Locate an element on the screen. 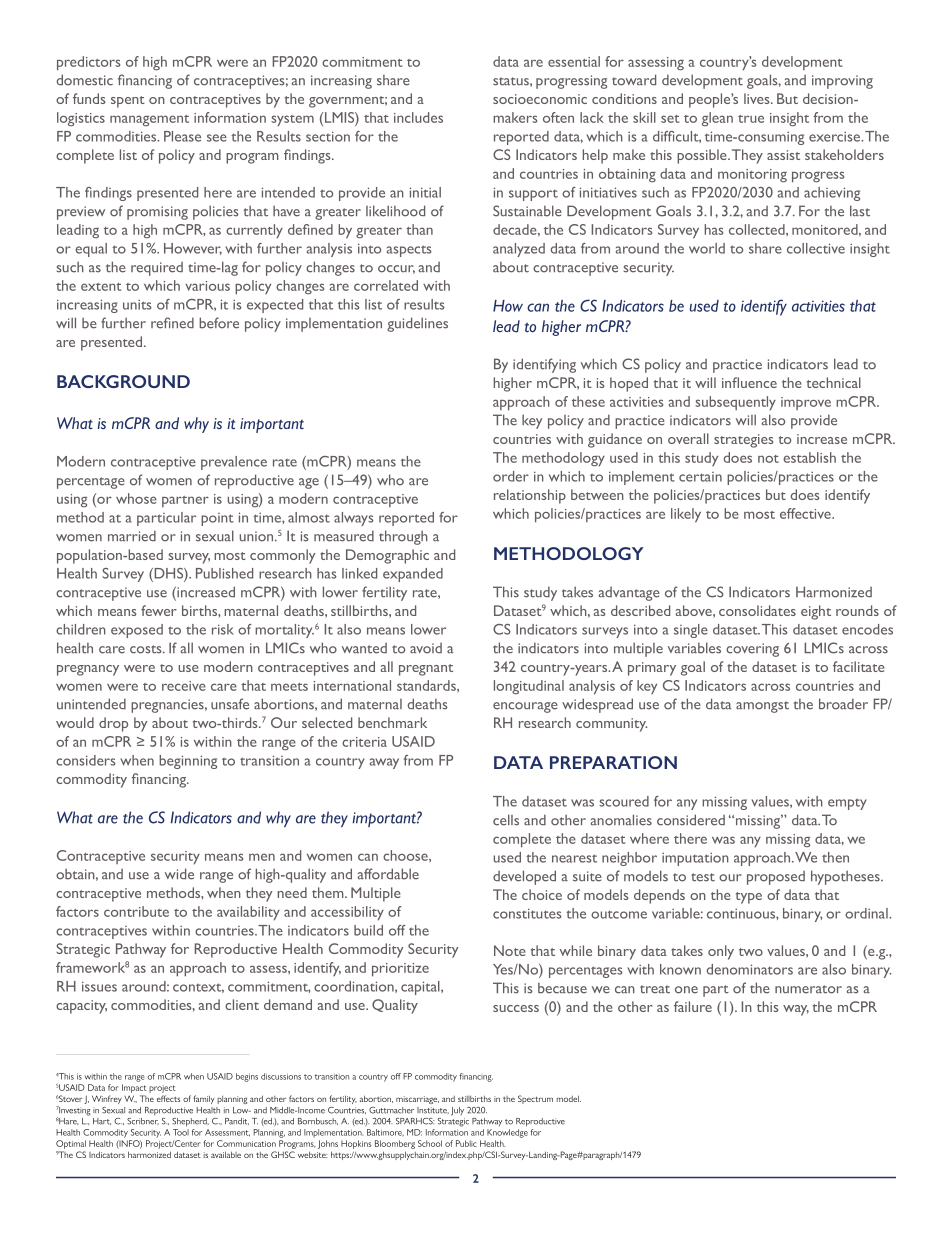 The width and height of the screenshot is (952, 1233). avoid is located at coordinates (426, 648).
